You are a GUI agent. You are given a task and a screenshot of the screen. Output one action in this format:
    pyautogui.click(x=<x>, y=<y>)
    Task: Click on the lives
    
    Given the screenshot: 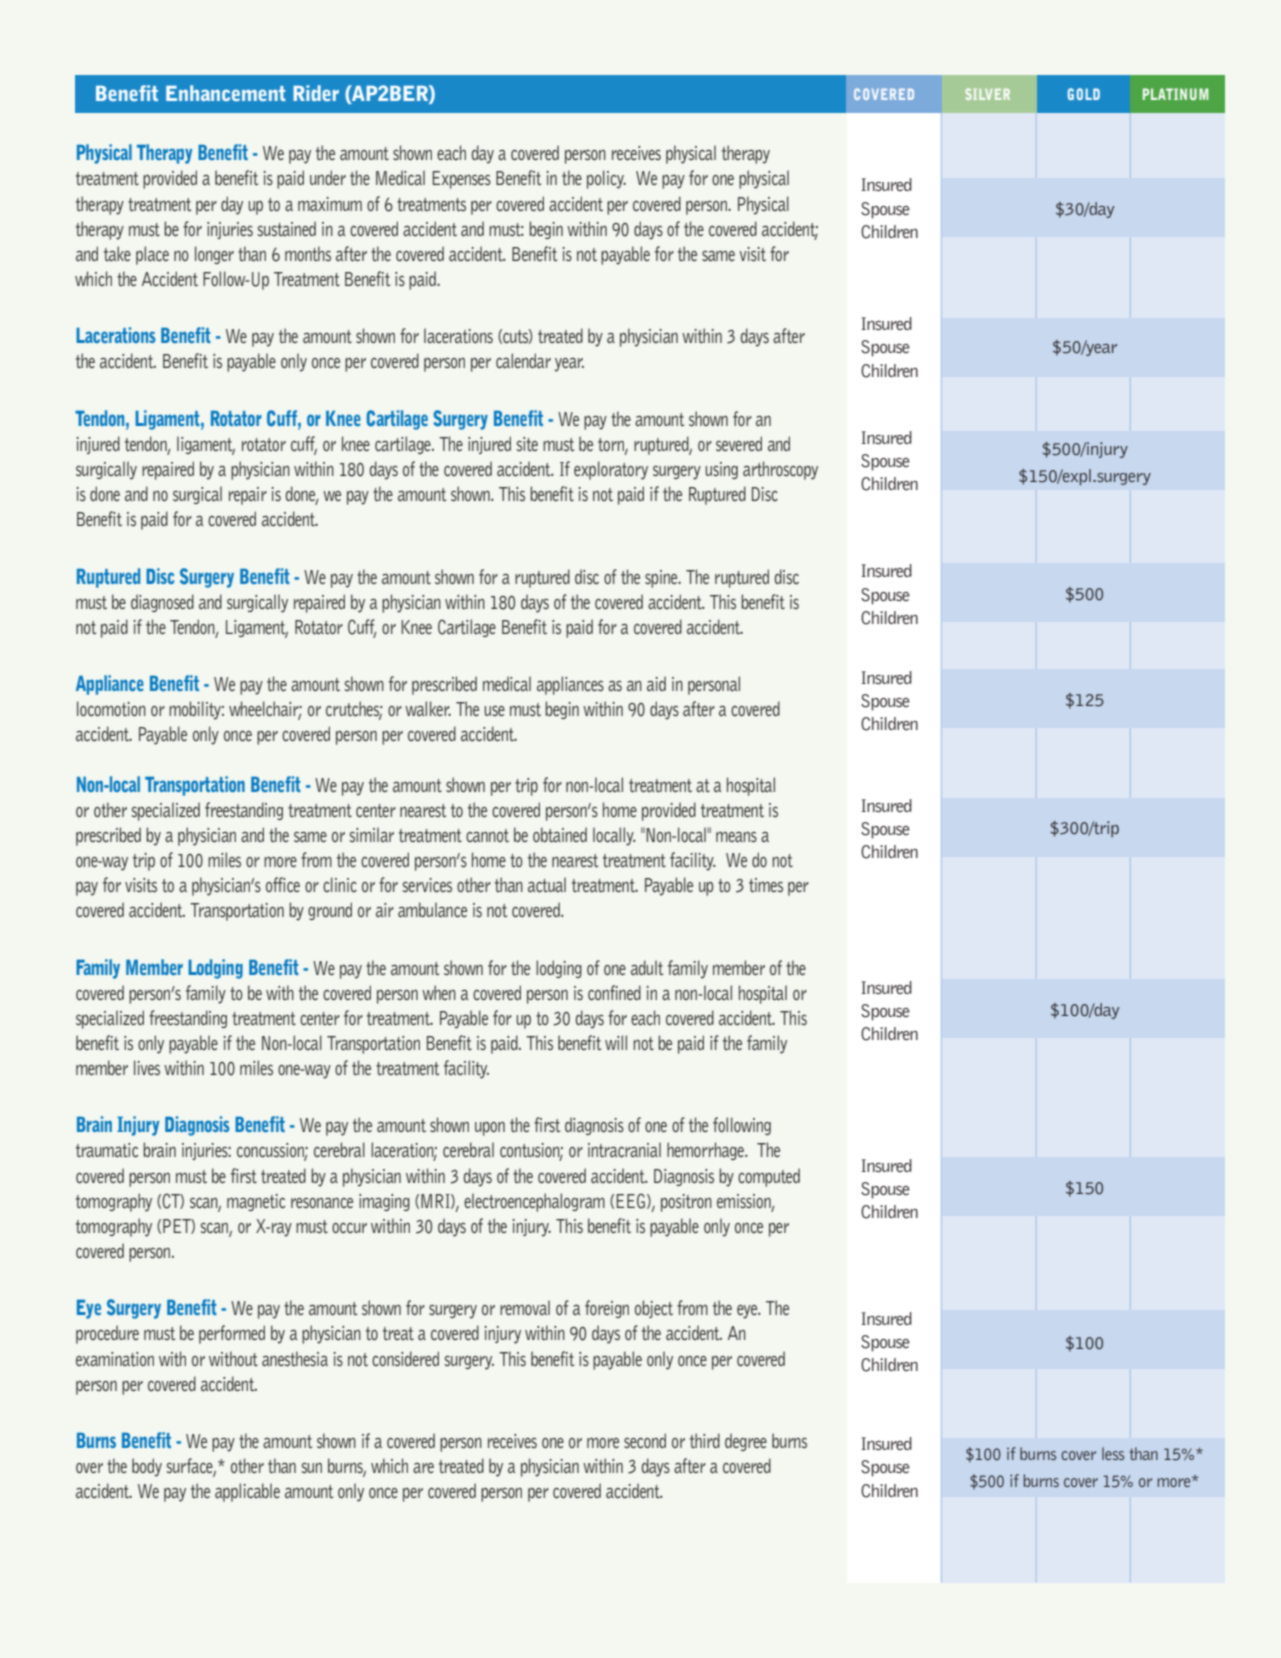 What is the action you would take?
    pyautogui.click(x=147, y=1067)
